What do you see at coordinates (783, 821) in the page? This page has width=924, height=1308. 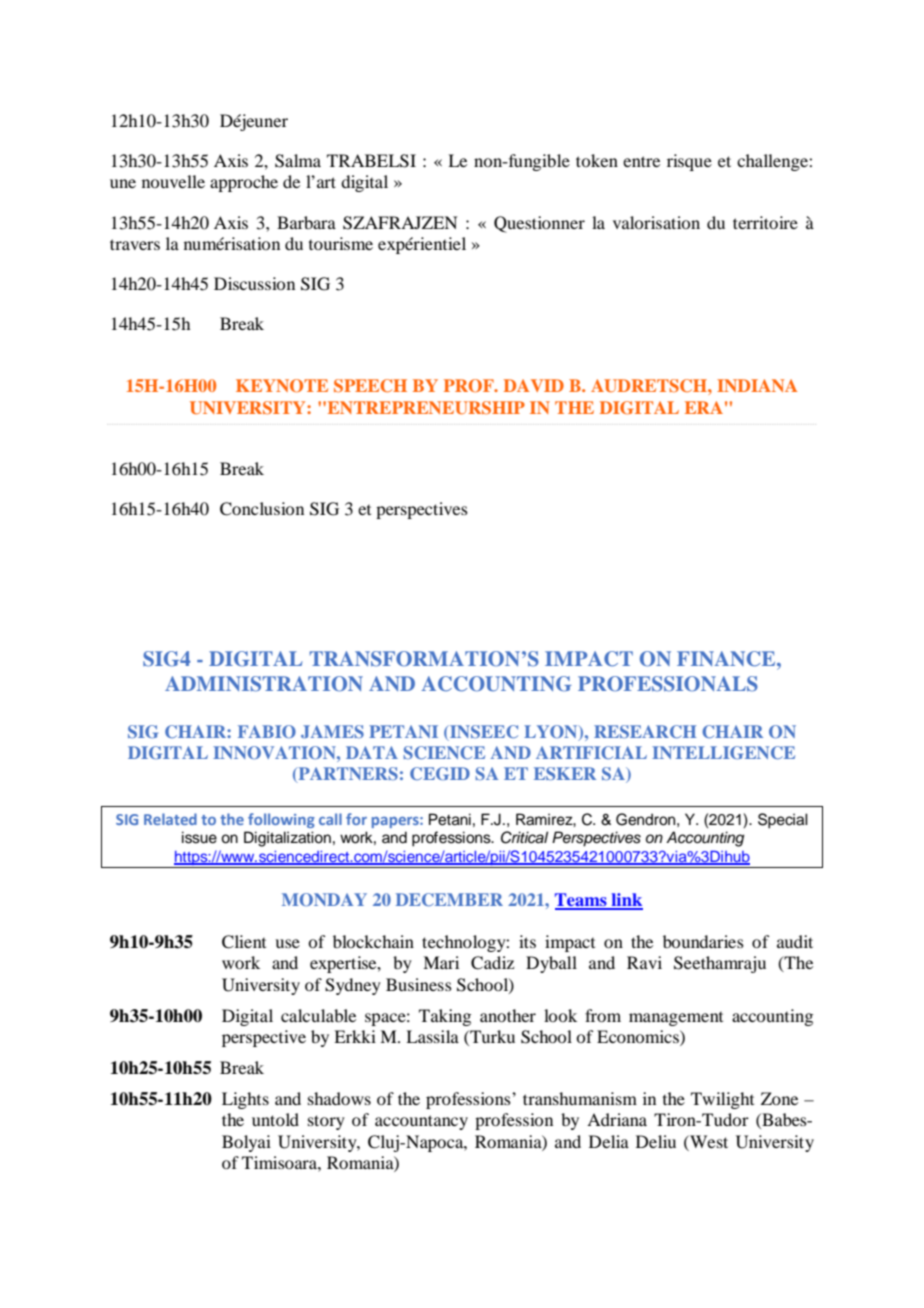 I see `Special` at bounding box center [783, 821].
